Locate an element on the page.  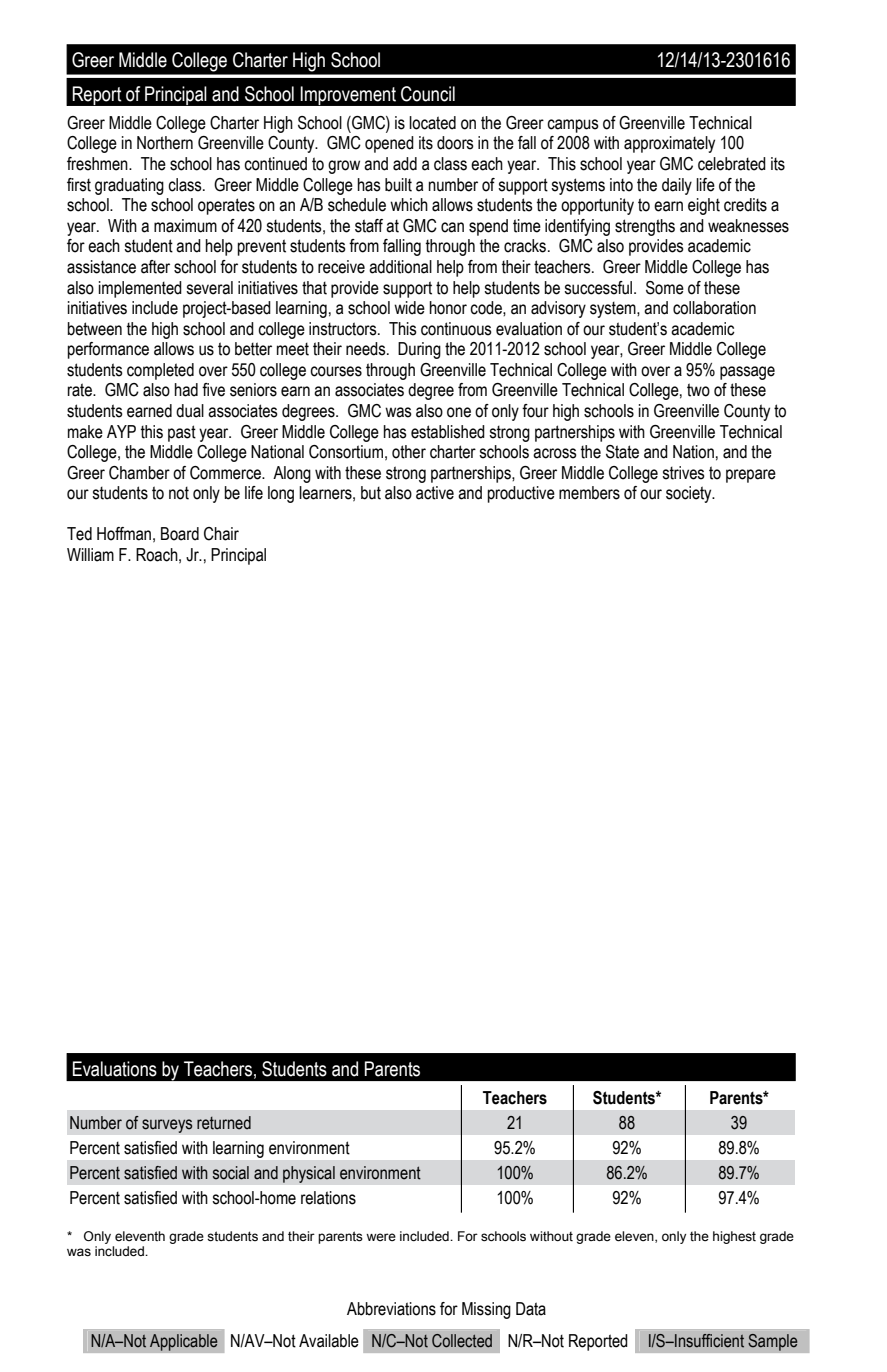
located is located at coordinates (432, 123).
